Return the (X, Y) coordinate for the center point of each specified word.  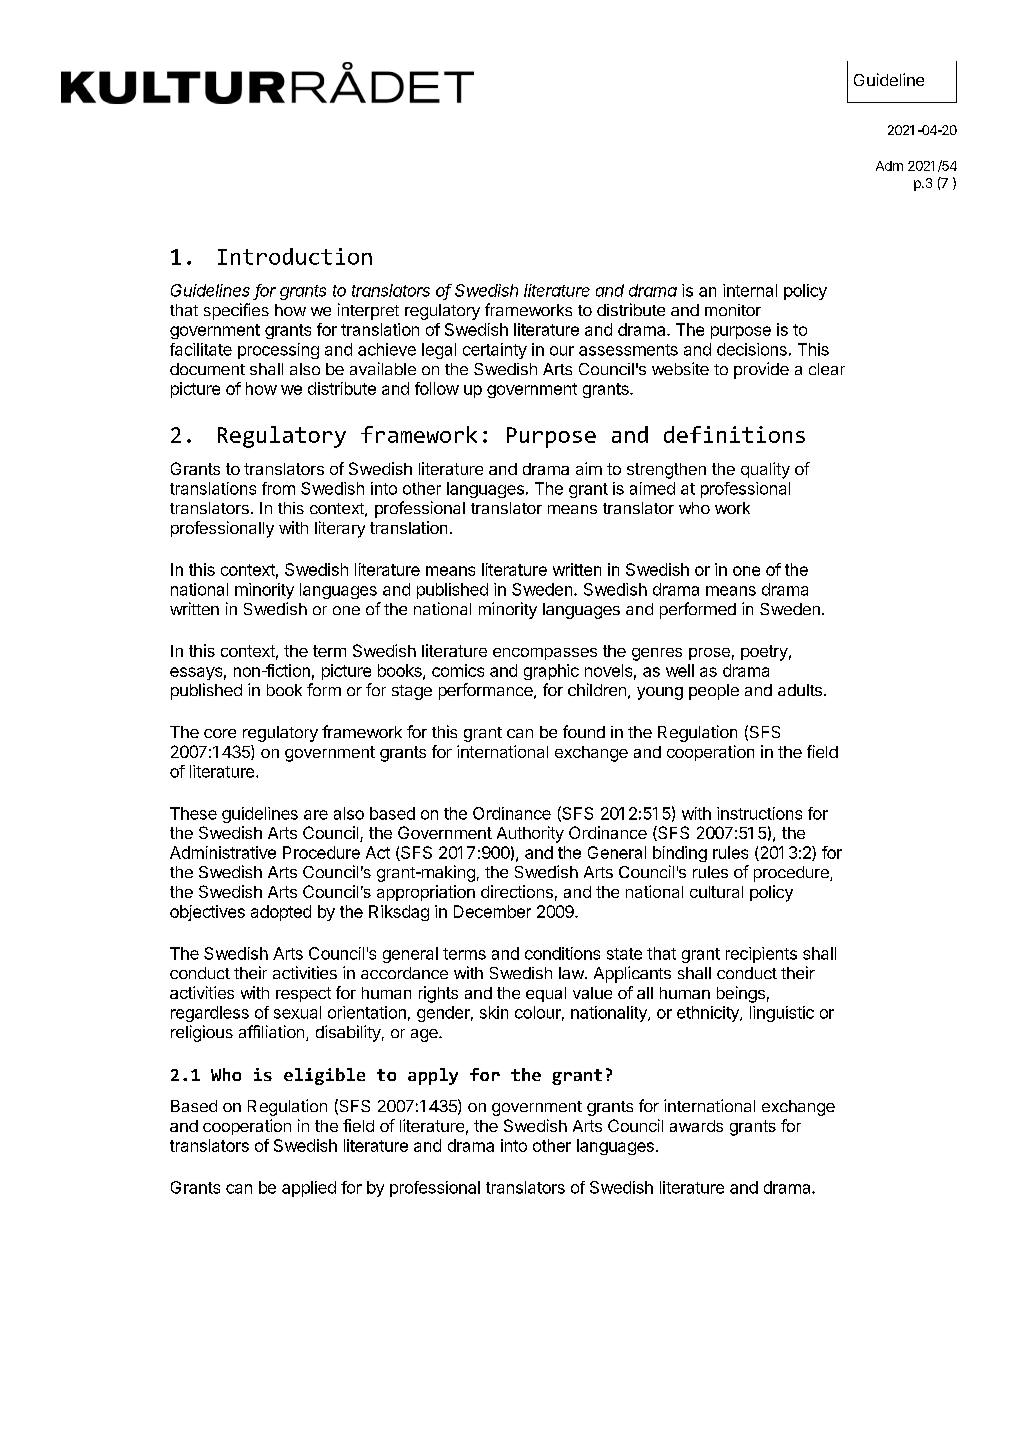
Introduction (295, 256)
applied (309, 1189)
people (714, 692)
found (584, 731)
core (220, 733)
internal (750, 290)
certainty (495, 351)
